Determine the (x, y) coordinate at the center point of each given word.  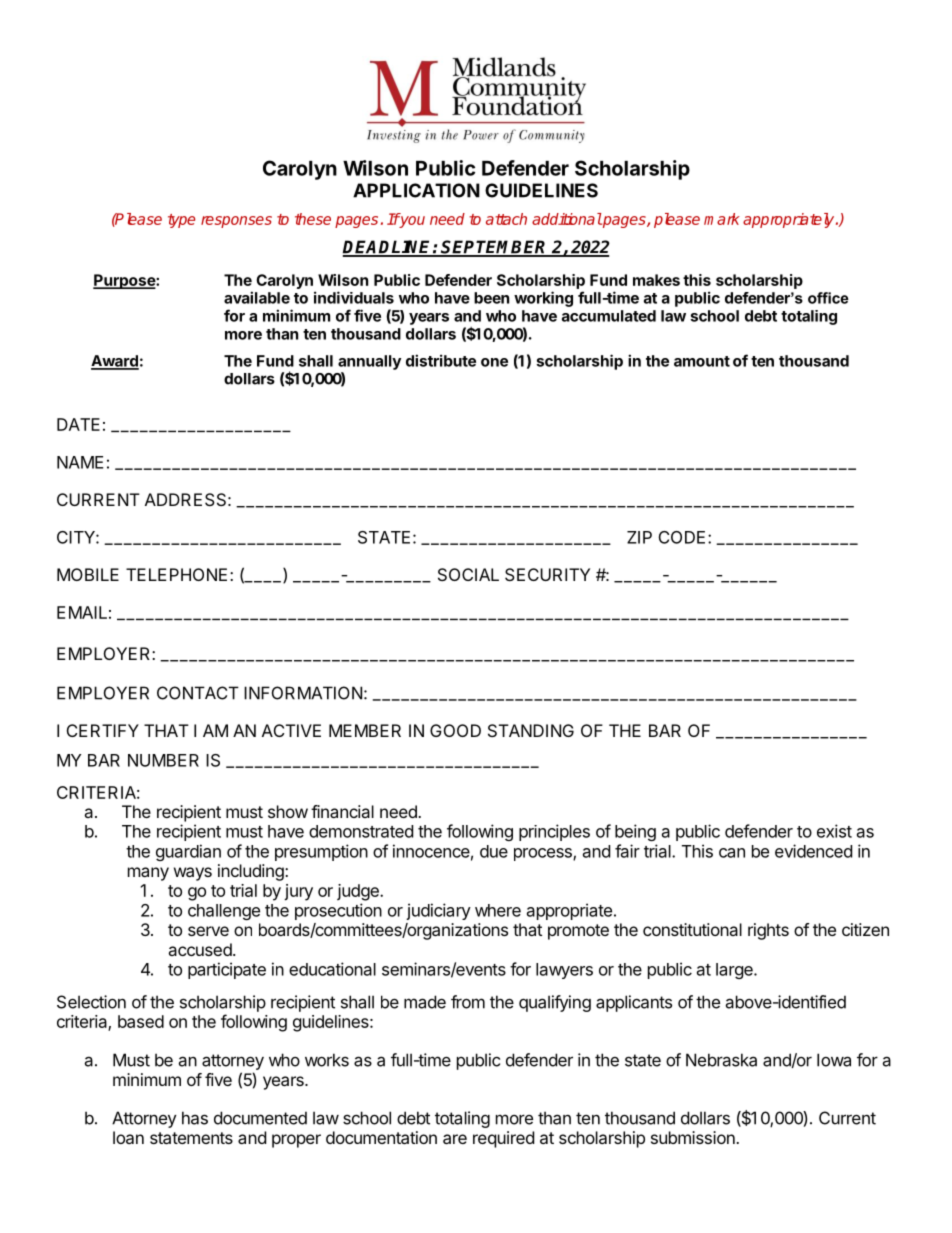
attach (506, 219)
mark (722, 219)
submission (694, 1137)
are (455, 1139)
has (195, 1118)
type (181, 221)
